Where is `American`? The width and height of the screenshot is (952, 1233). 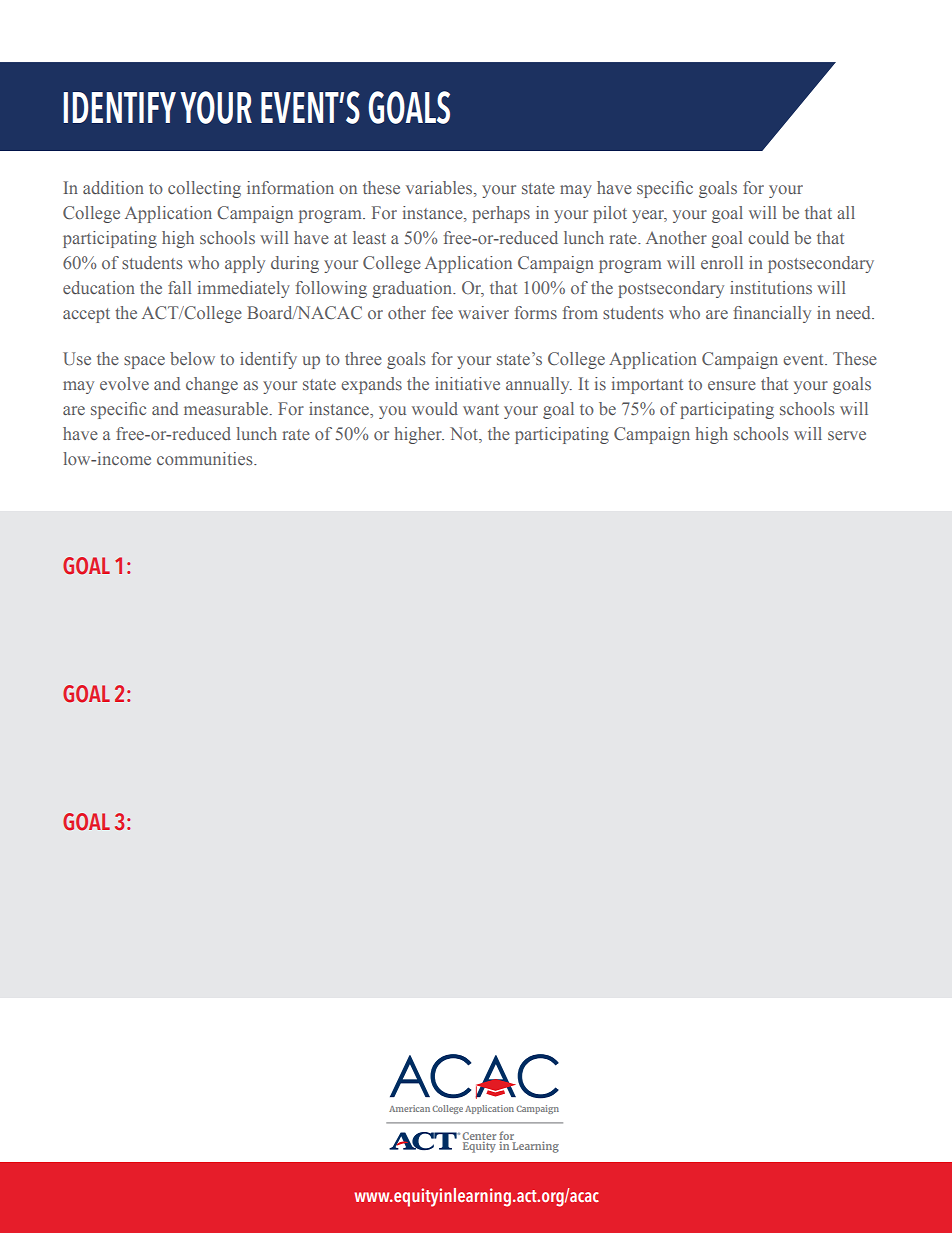
American is located at coordinates (409, 1108).
